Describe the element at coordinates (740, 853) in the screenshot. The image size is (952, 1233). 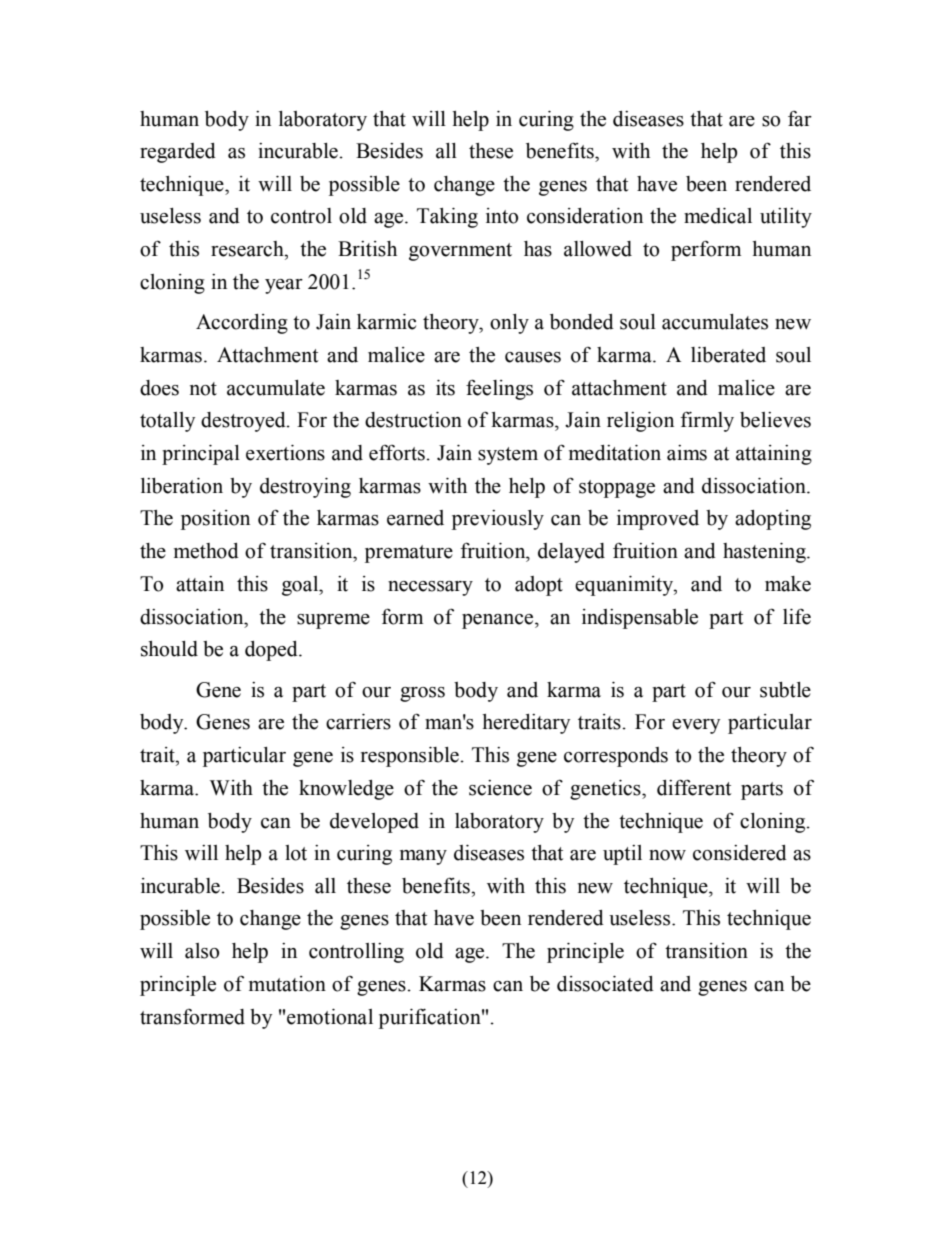
I see `considered` at that location.
